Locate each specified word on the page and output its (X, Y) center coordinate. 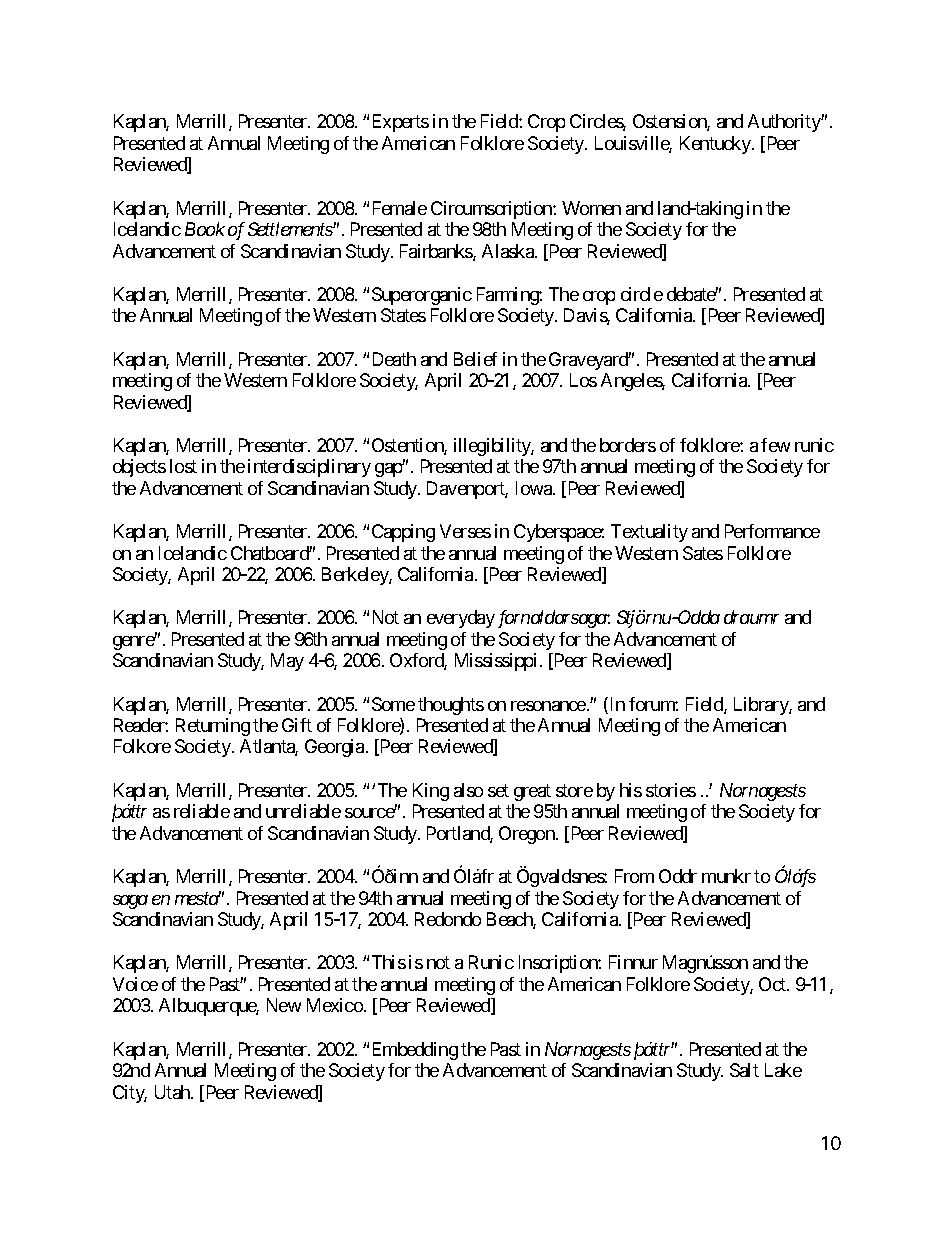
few (775, 445)
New (284, 1005)
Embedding (415, 1051)
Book (205, 229)
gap (389, 470)
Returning (213, 727)
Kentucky (716, 145)
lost (183, 466)
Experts (401, 123)
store (574, 790)
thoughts (451, 706)
